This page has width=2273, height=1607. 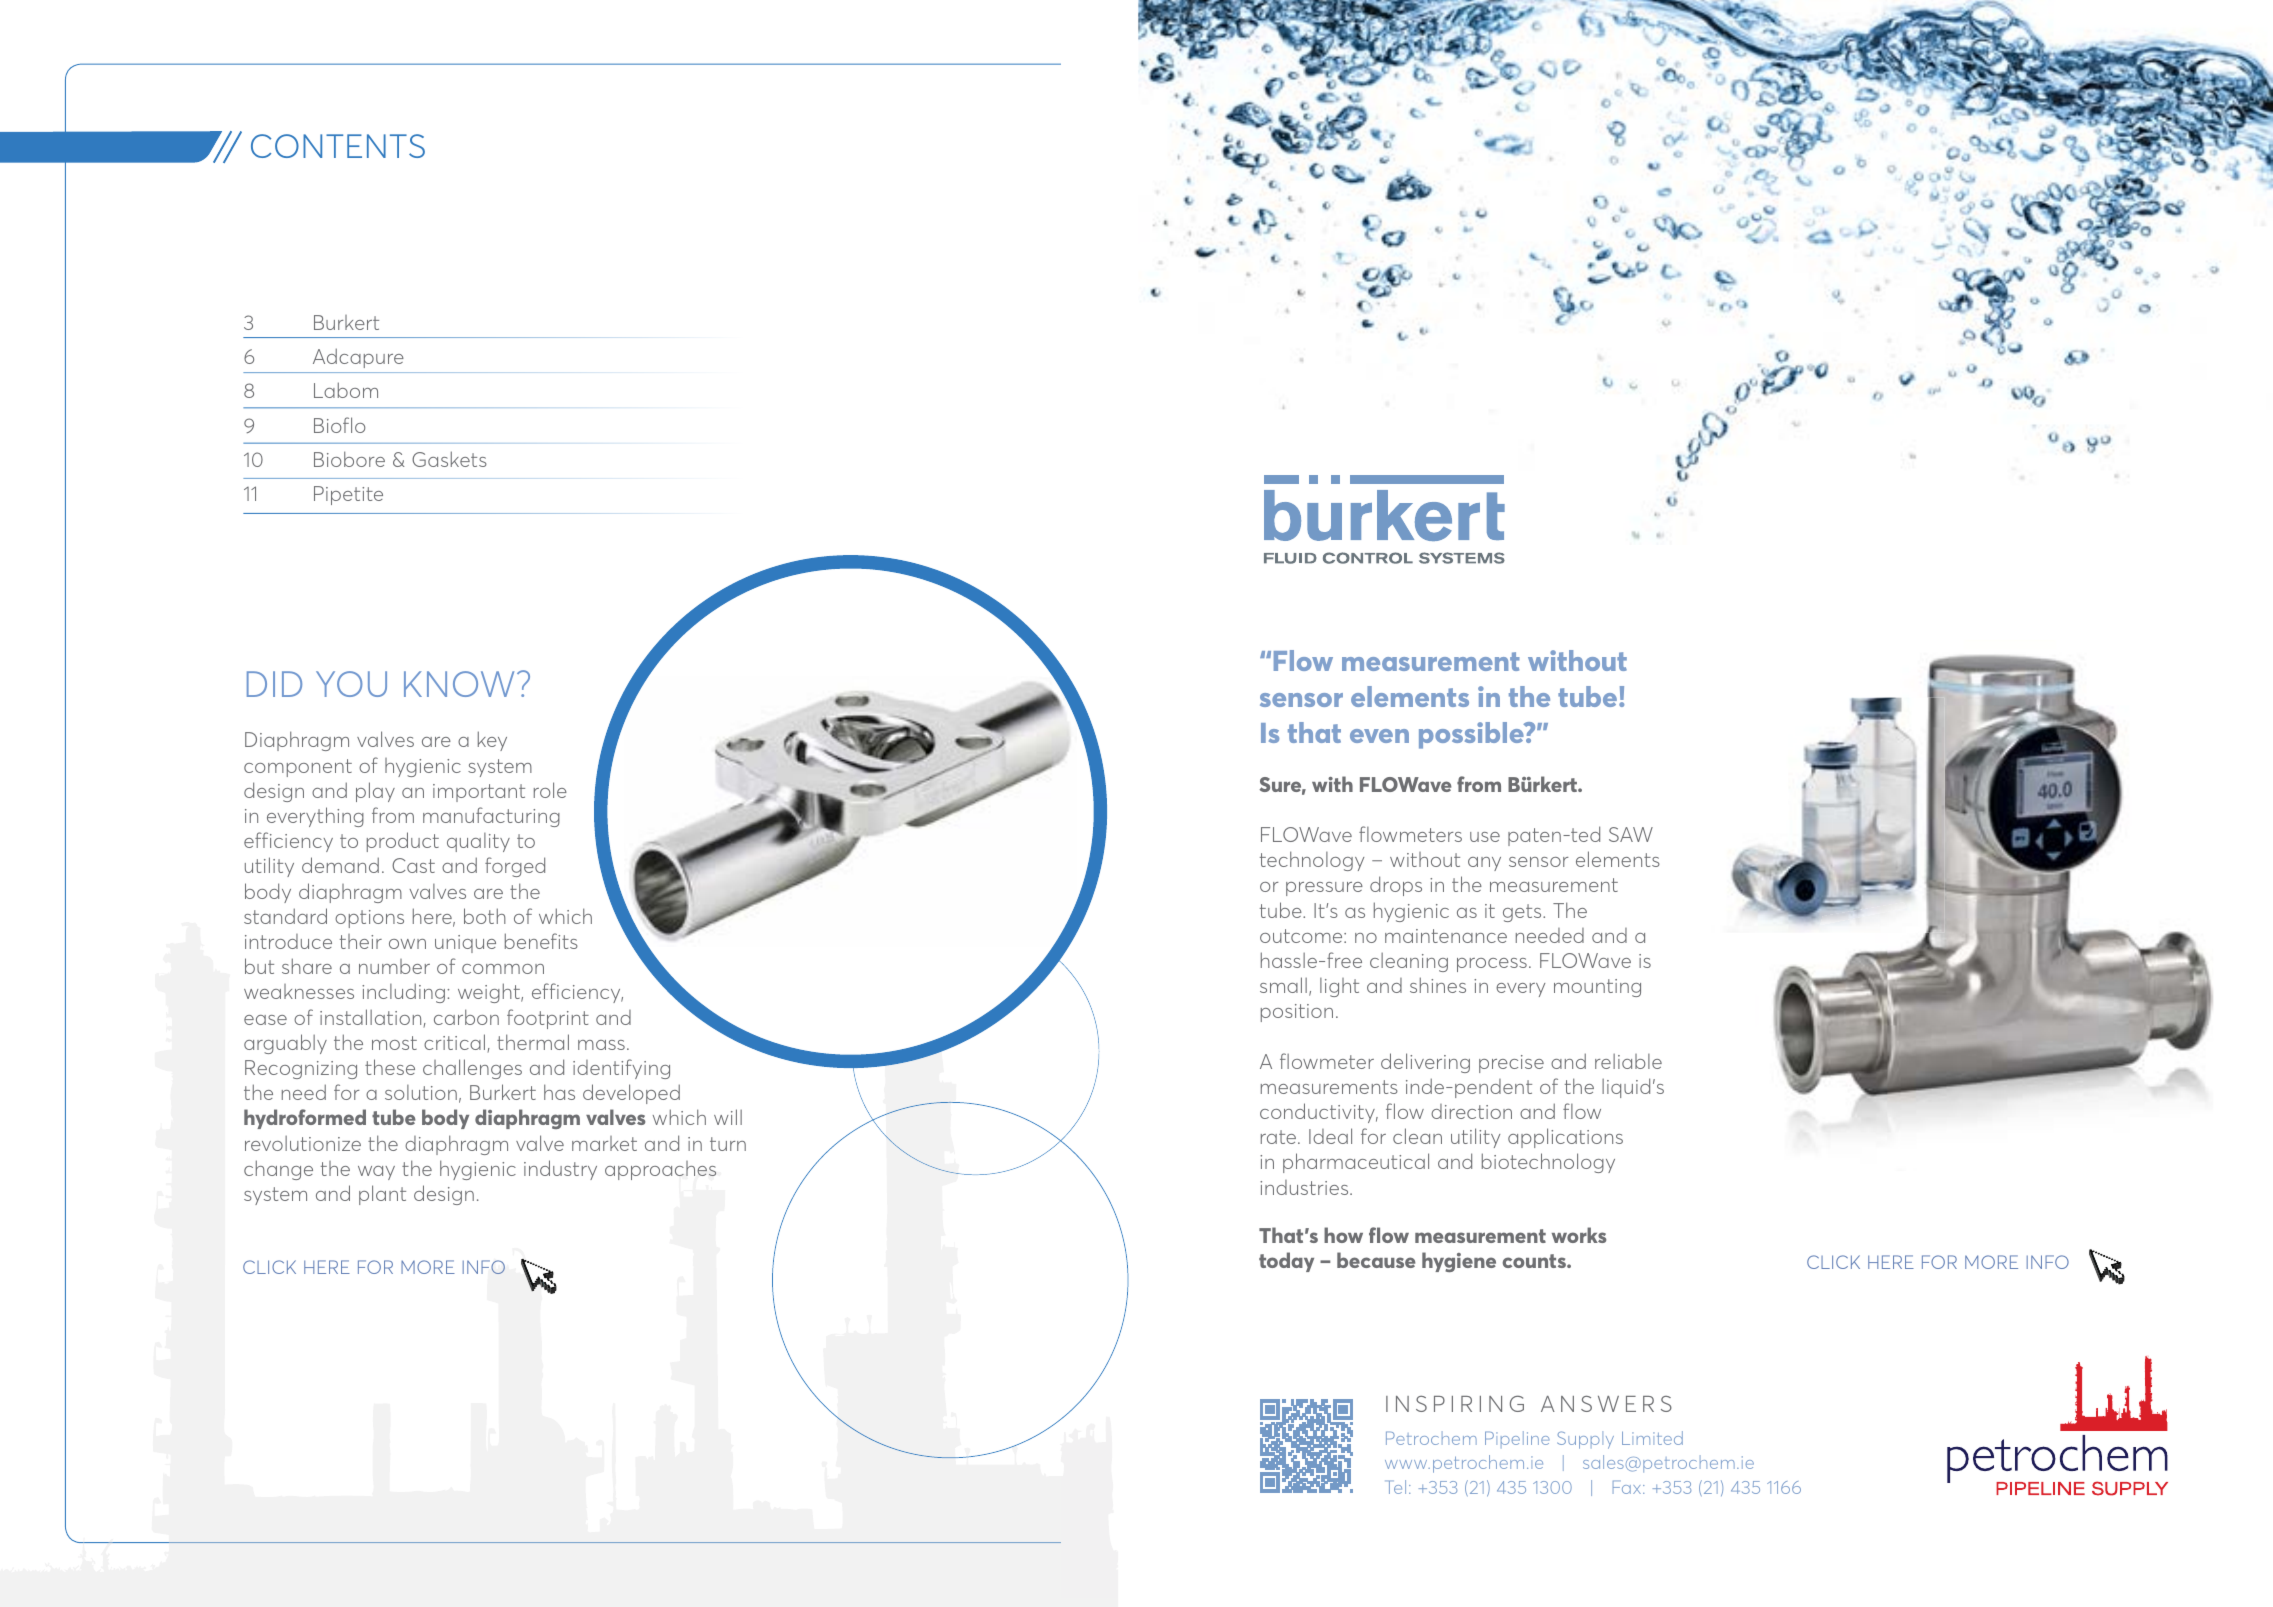 I want to click on Gaskets, so click(x=449, y=459).
